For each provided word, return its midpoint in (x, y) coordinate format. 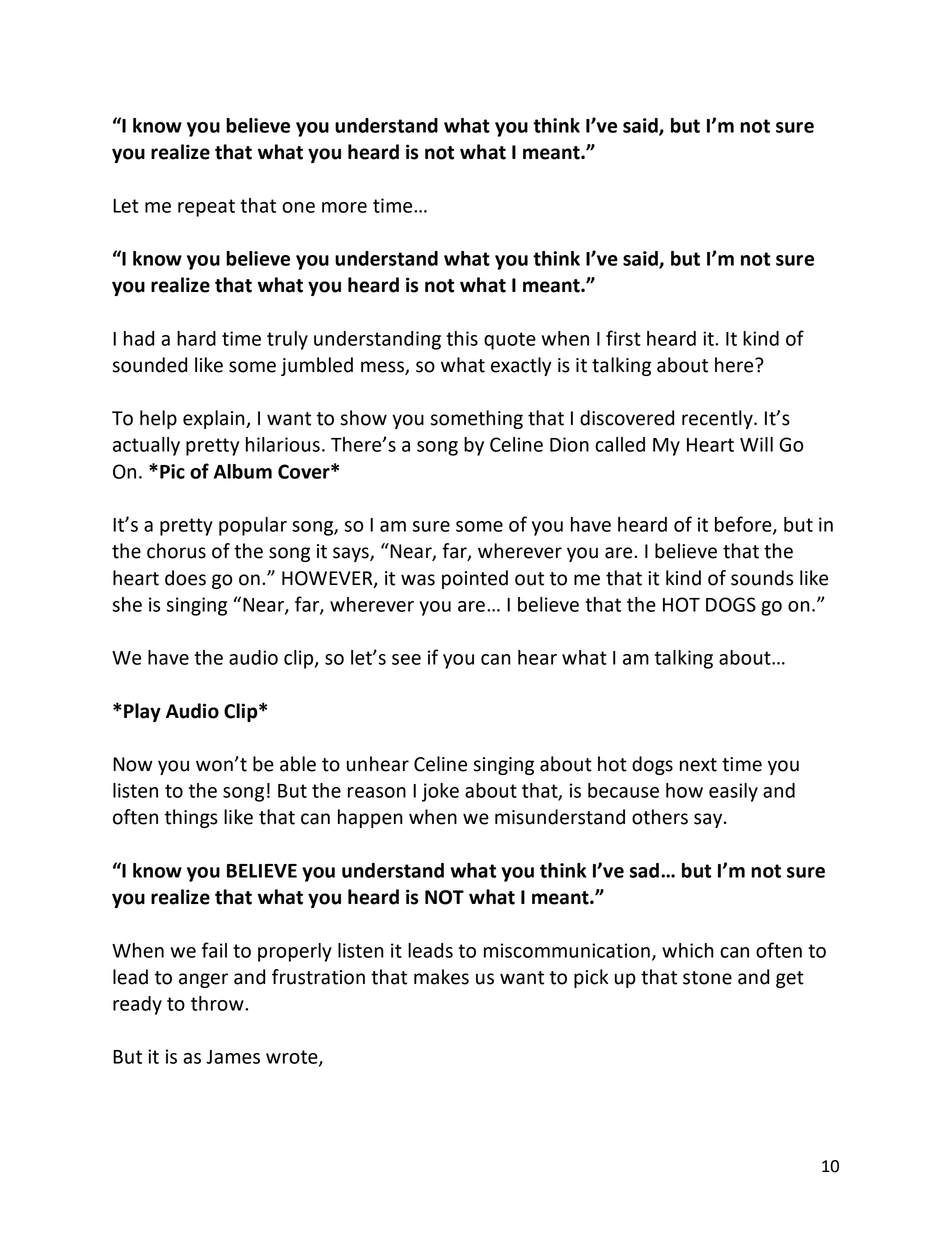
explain (215, 419)
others (660, 817)
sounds (762, 578)
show (363, 418)
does (185, 578)
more (344, 207)
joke (440, 792)
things (191, 818)
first (623, 338)
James (233, 1057)
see (406, 659)
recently (718, 419)
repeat (206, 208)
